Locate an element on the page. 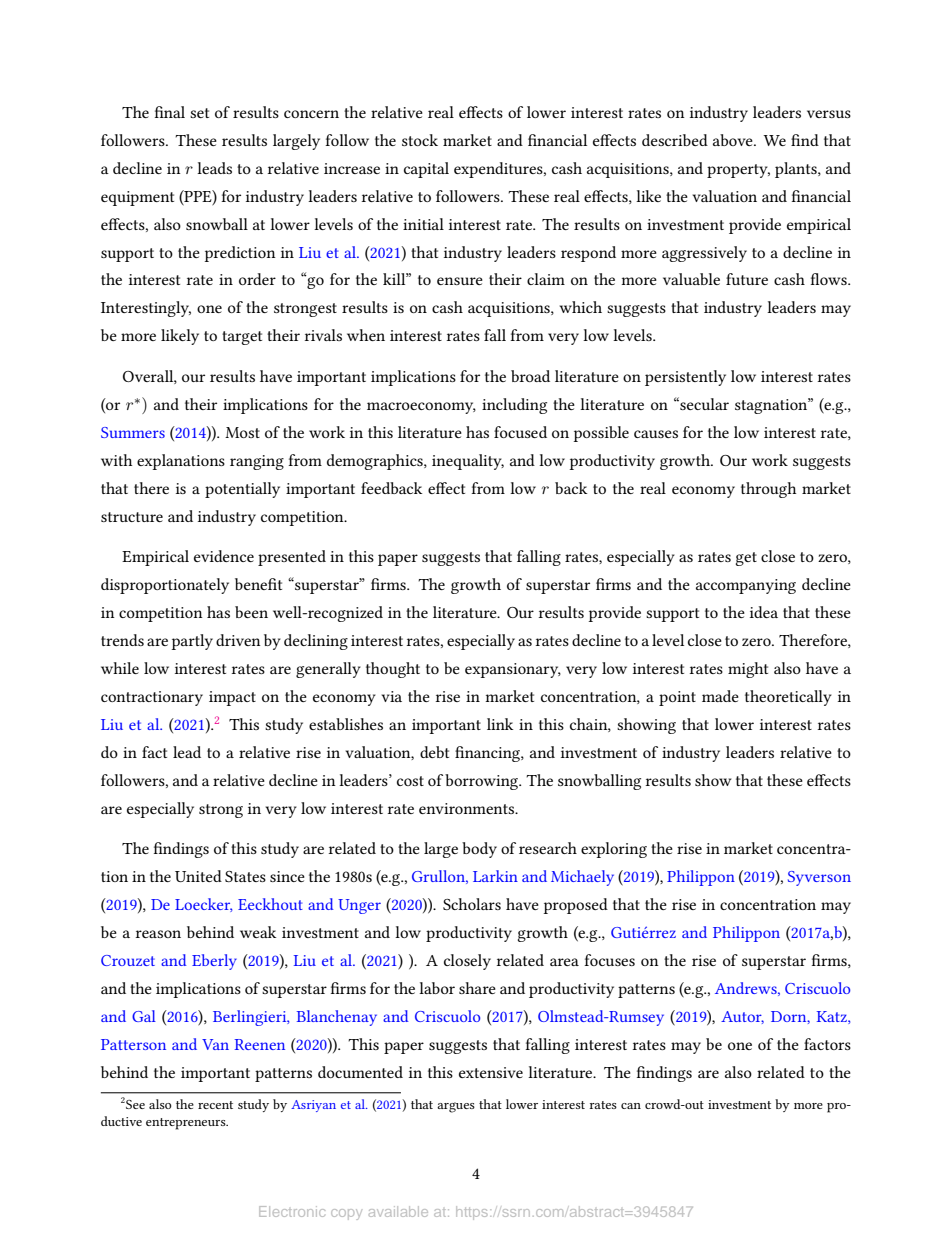  through is located at coordinates (768, 490).
